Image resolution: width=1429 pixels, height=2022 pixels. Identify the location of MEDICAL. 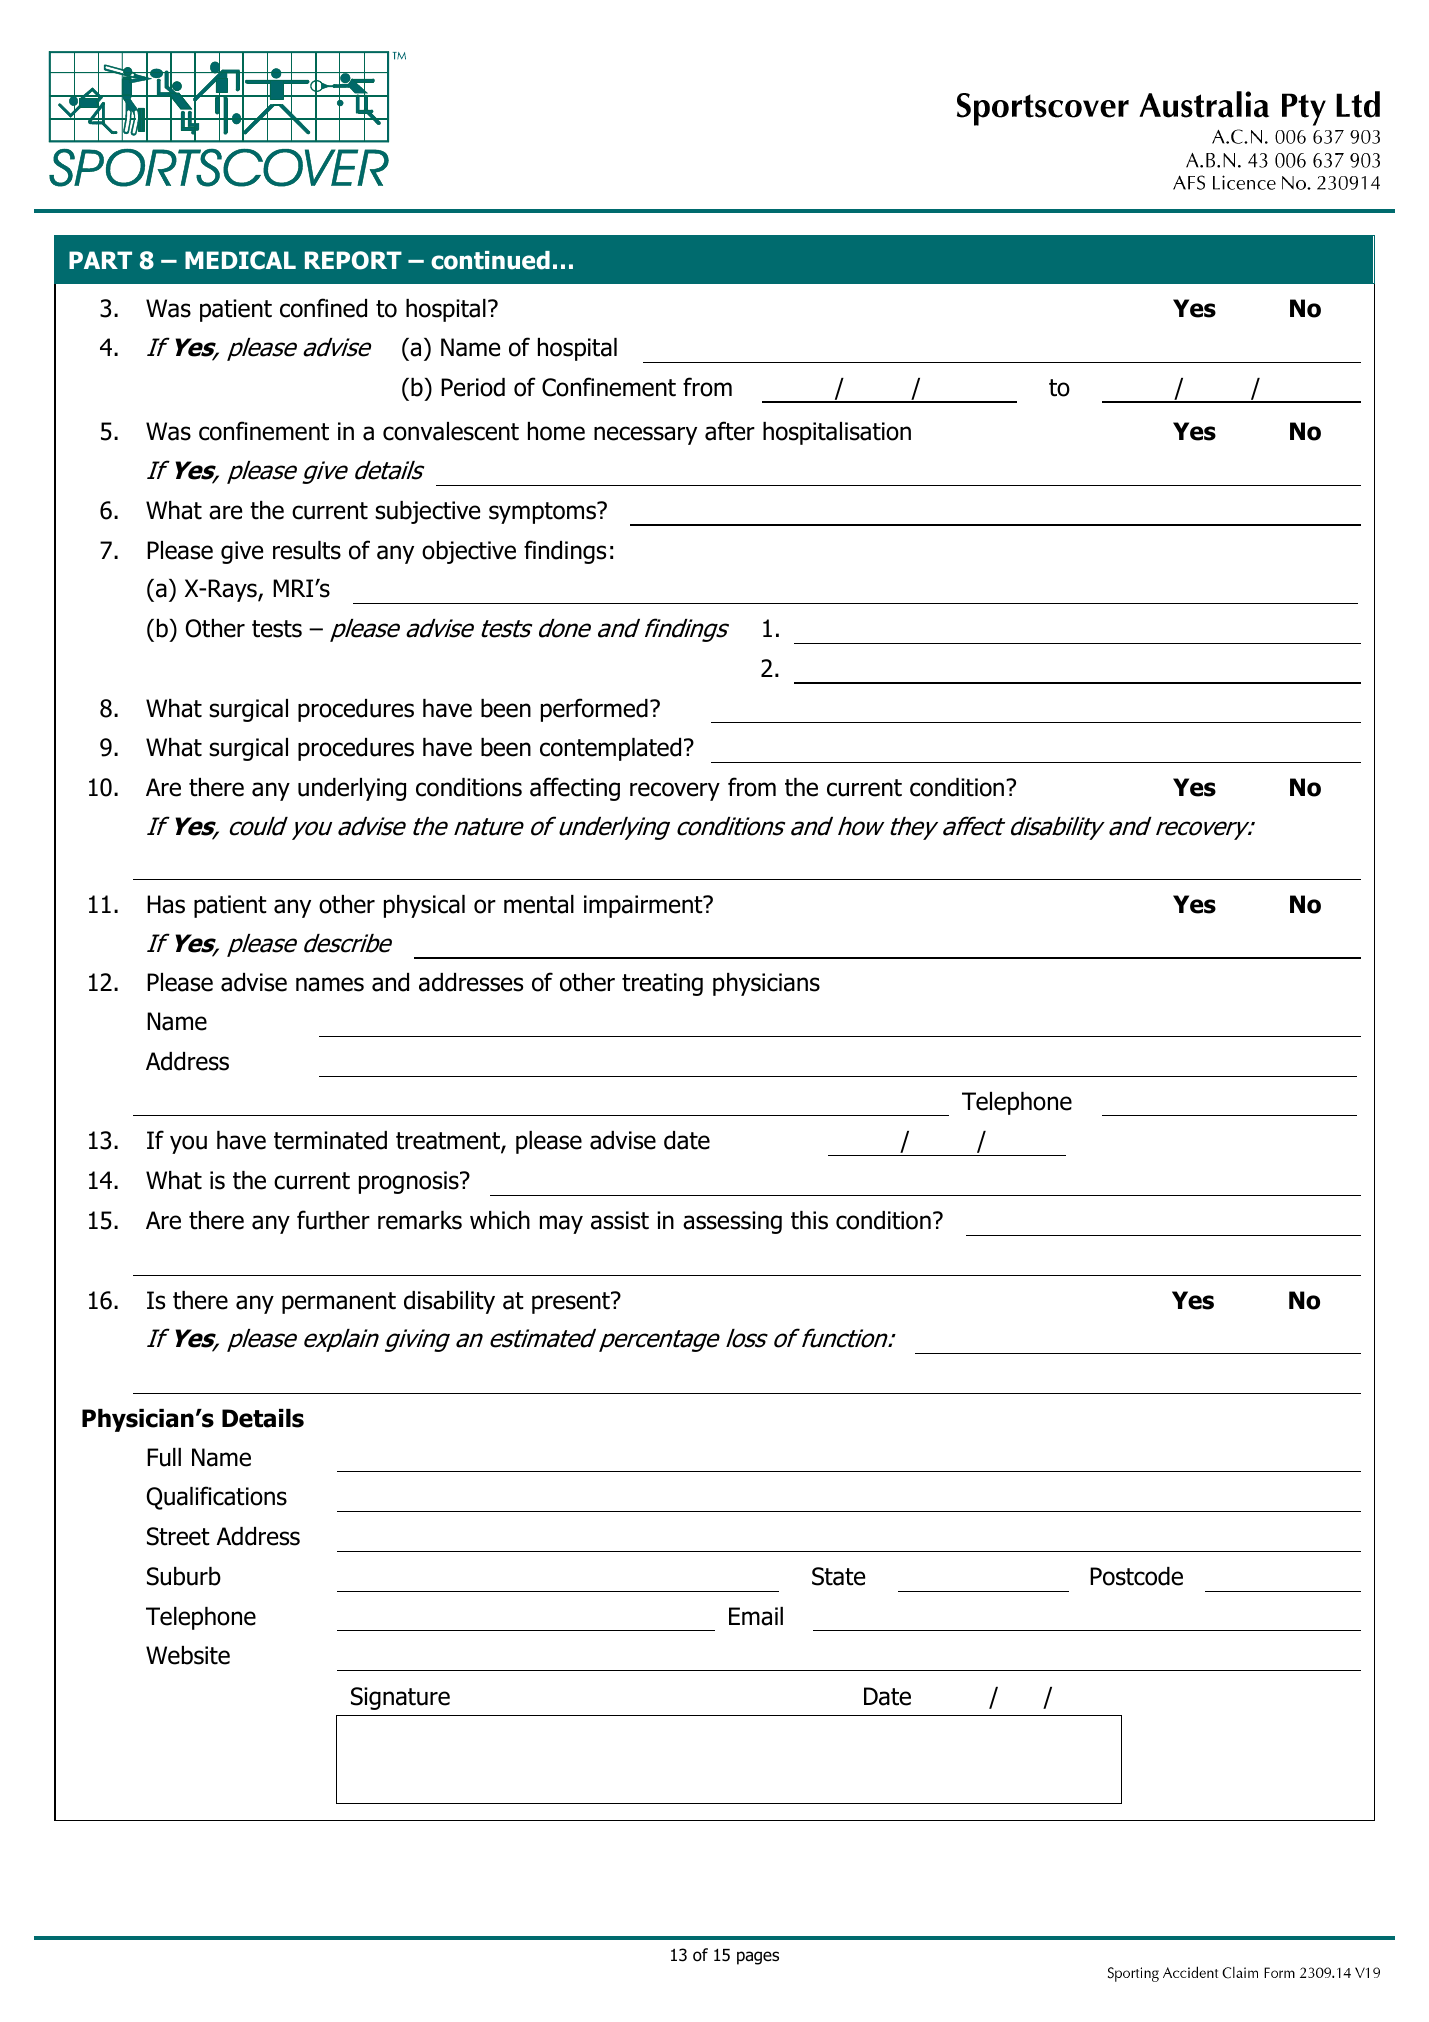
(240, 260).
